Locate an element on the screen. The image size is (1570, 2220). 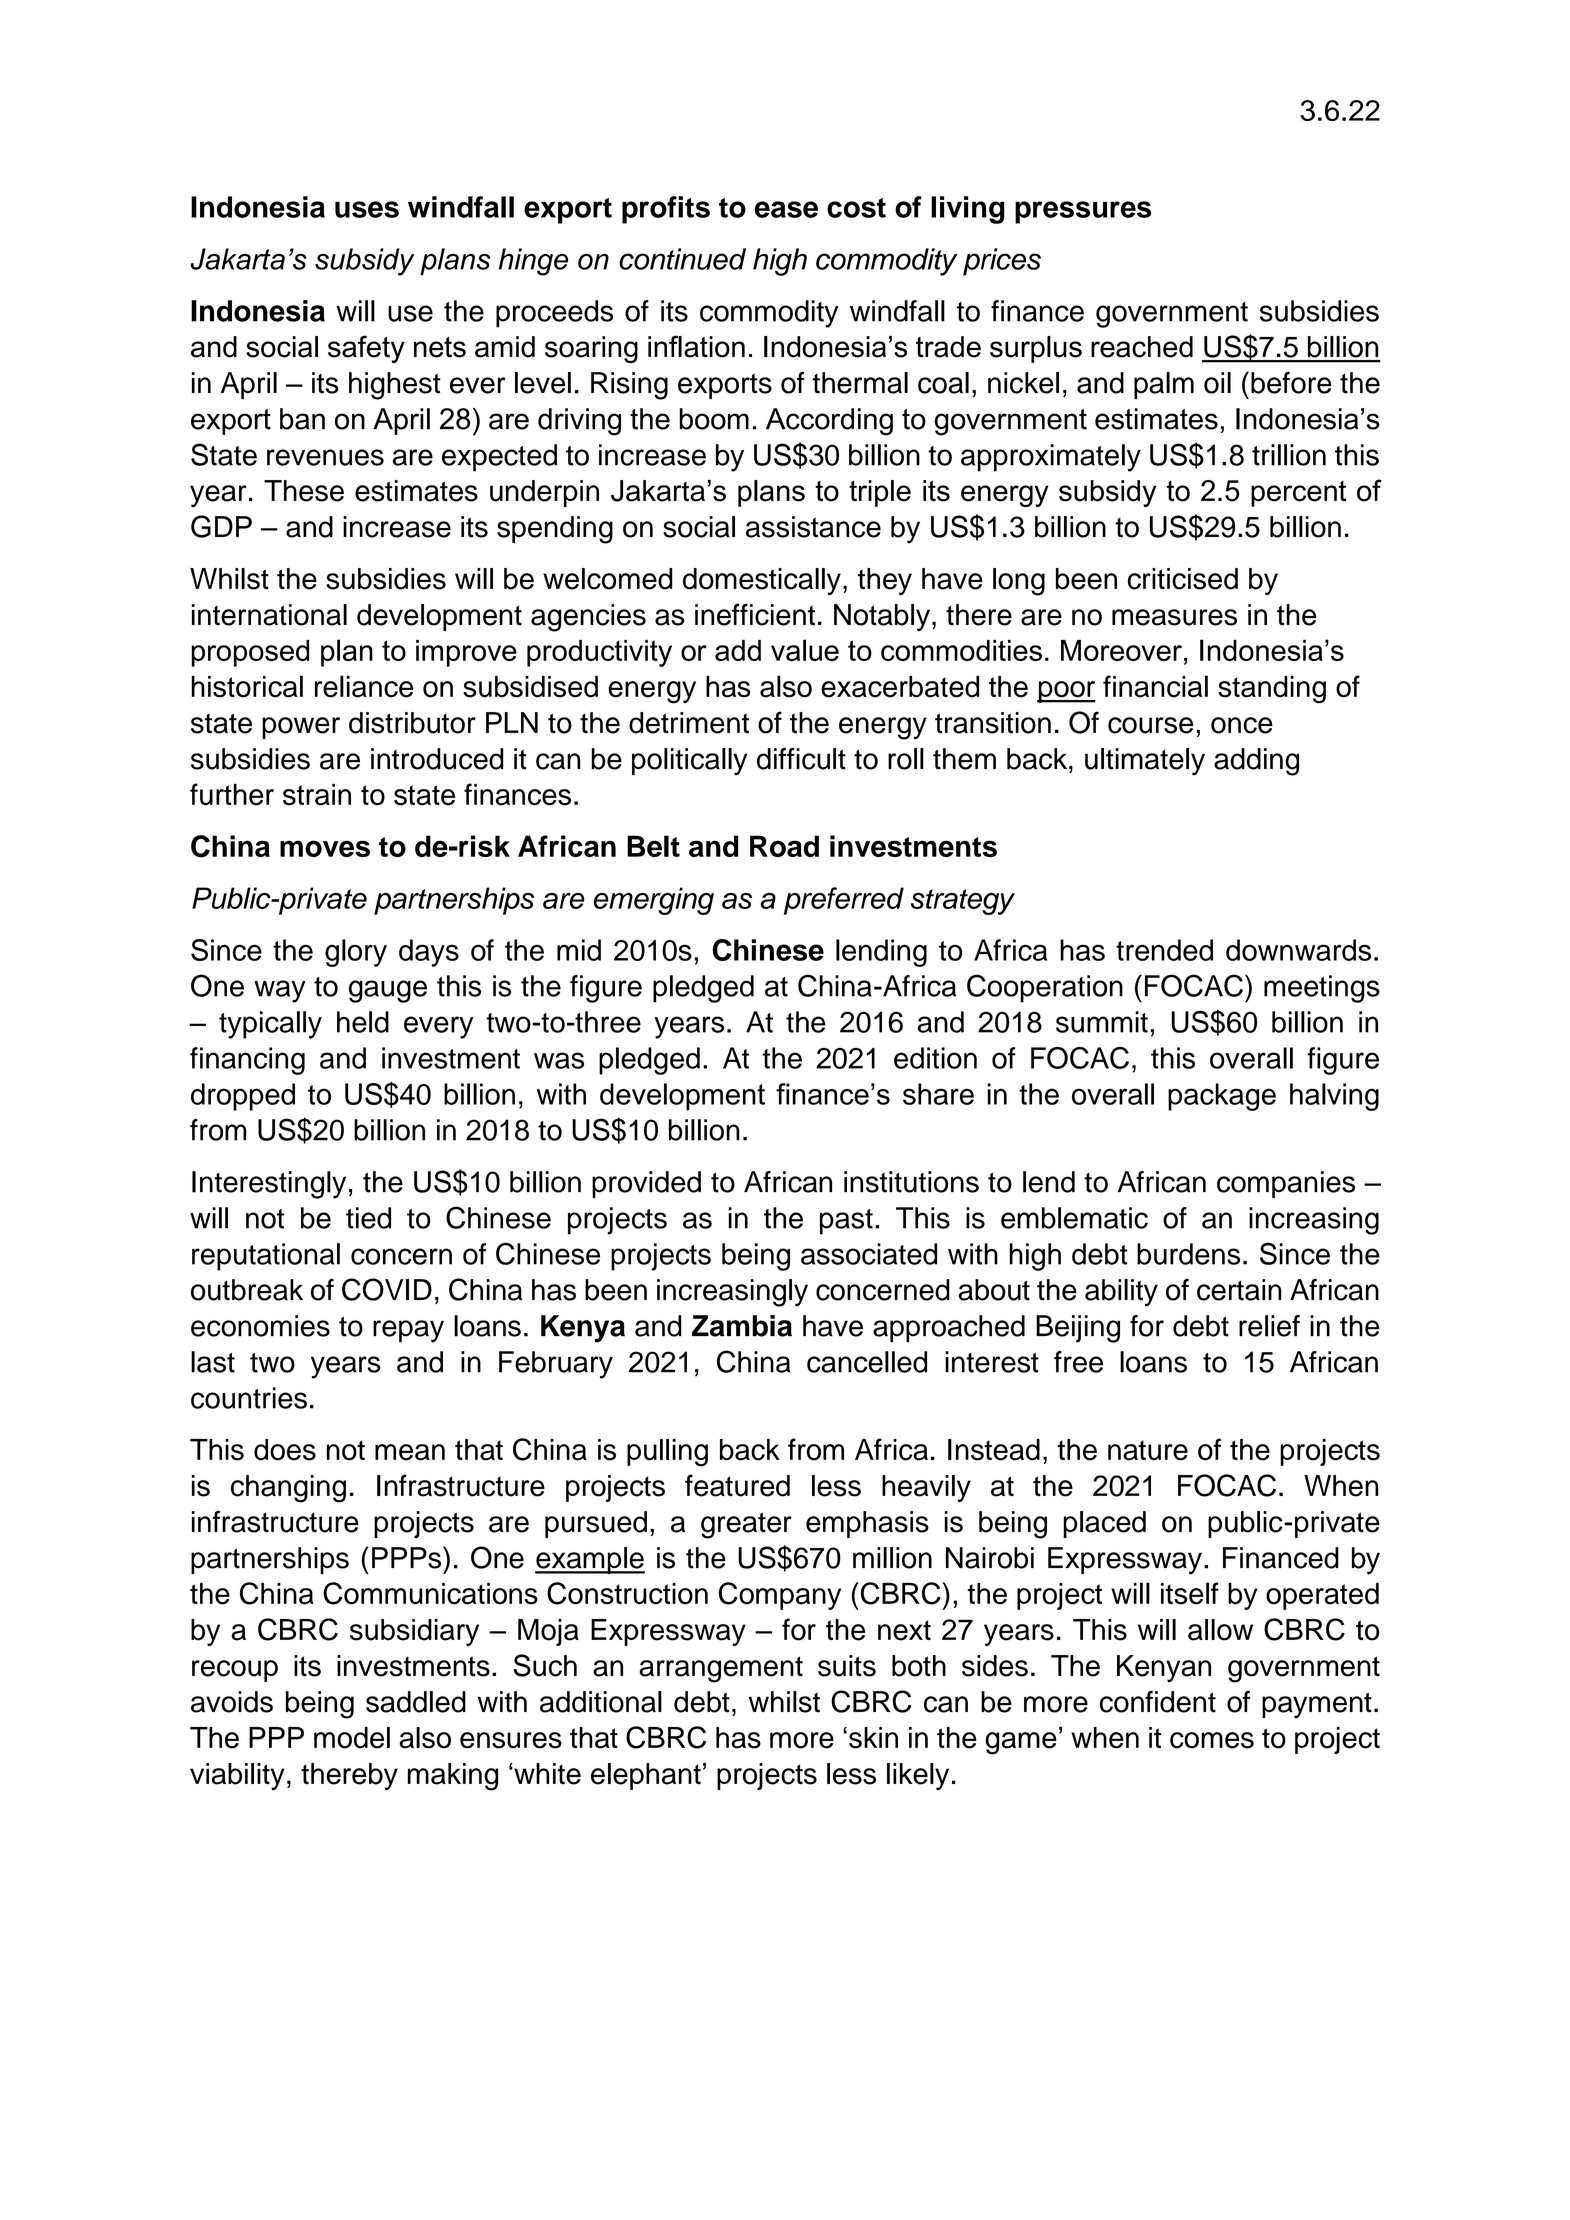
pressures is located at coordinates (1083, 212).
